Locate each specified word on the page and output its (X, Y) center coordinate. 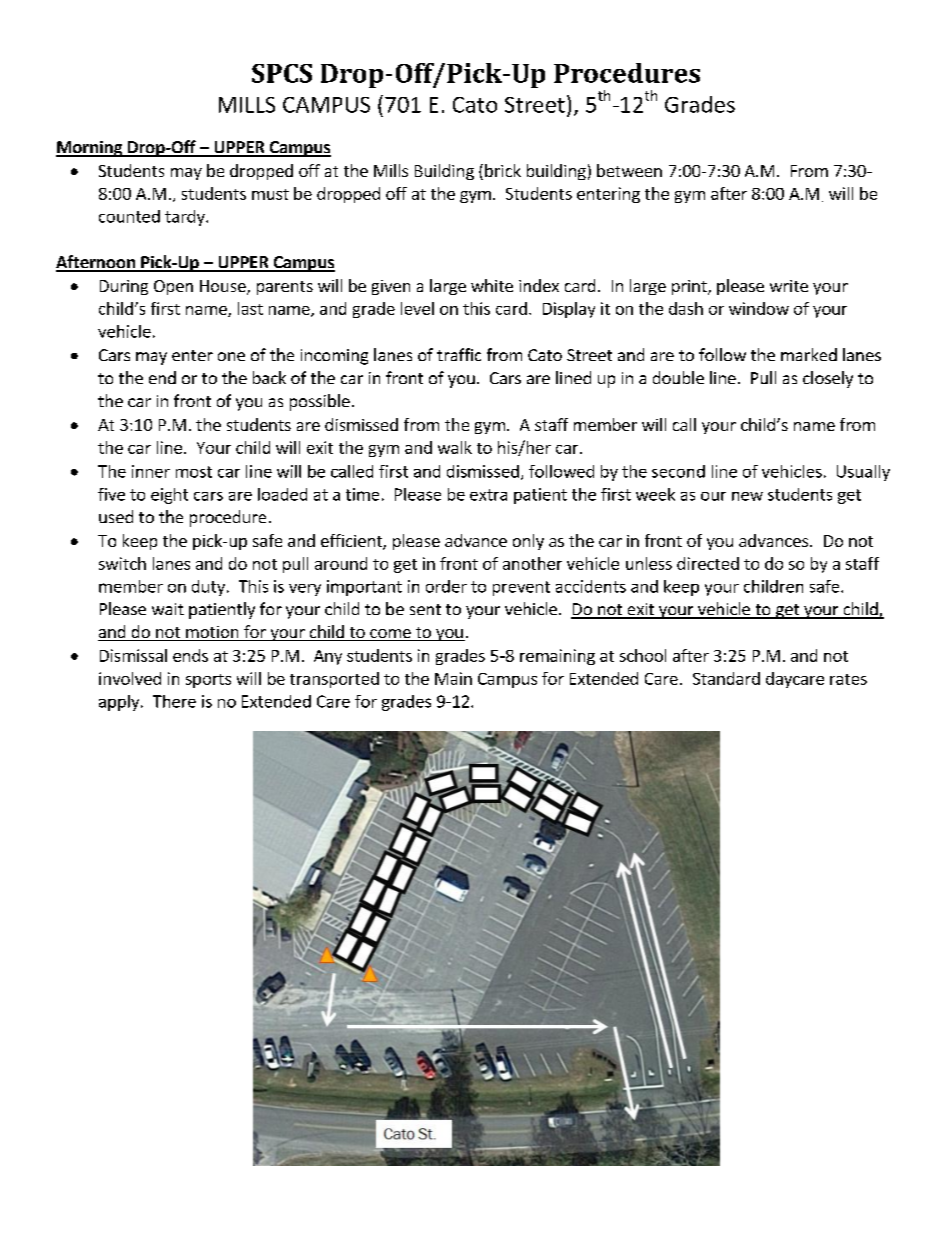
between (629, 170)
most (194, 472)
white (492, 285)
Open (173, 287)
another (532, 563)
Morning (90, 149)
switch (122, 563)
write (789, 286)
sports (208, 681)
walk (455, 447)
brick (503, 170)
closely (828, 379)
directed (708, 563)
